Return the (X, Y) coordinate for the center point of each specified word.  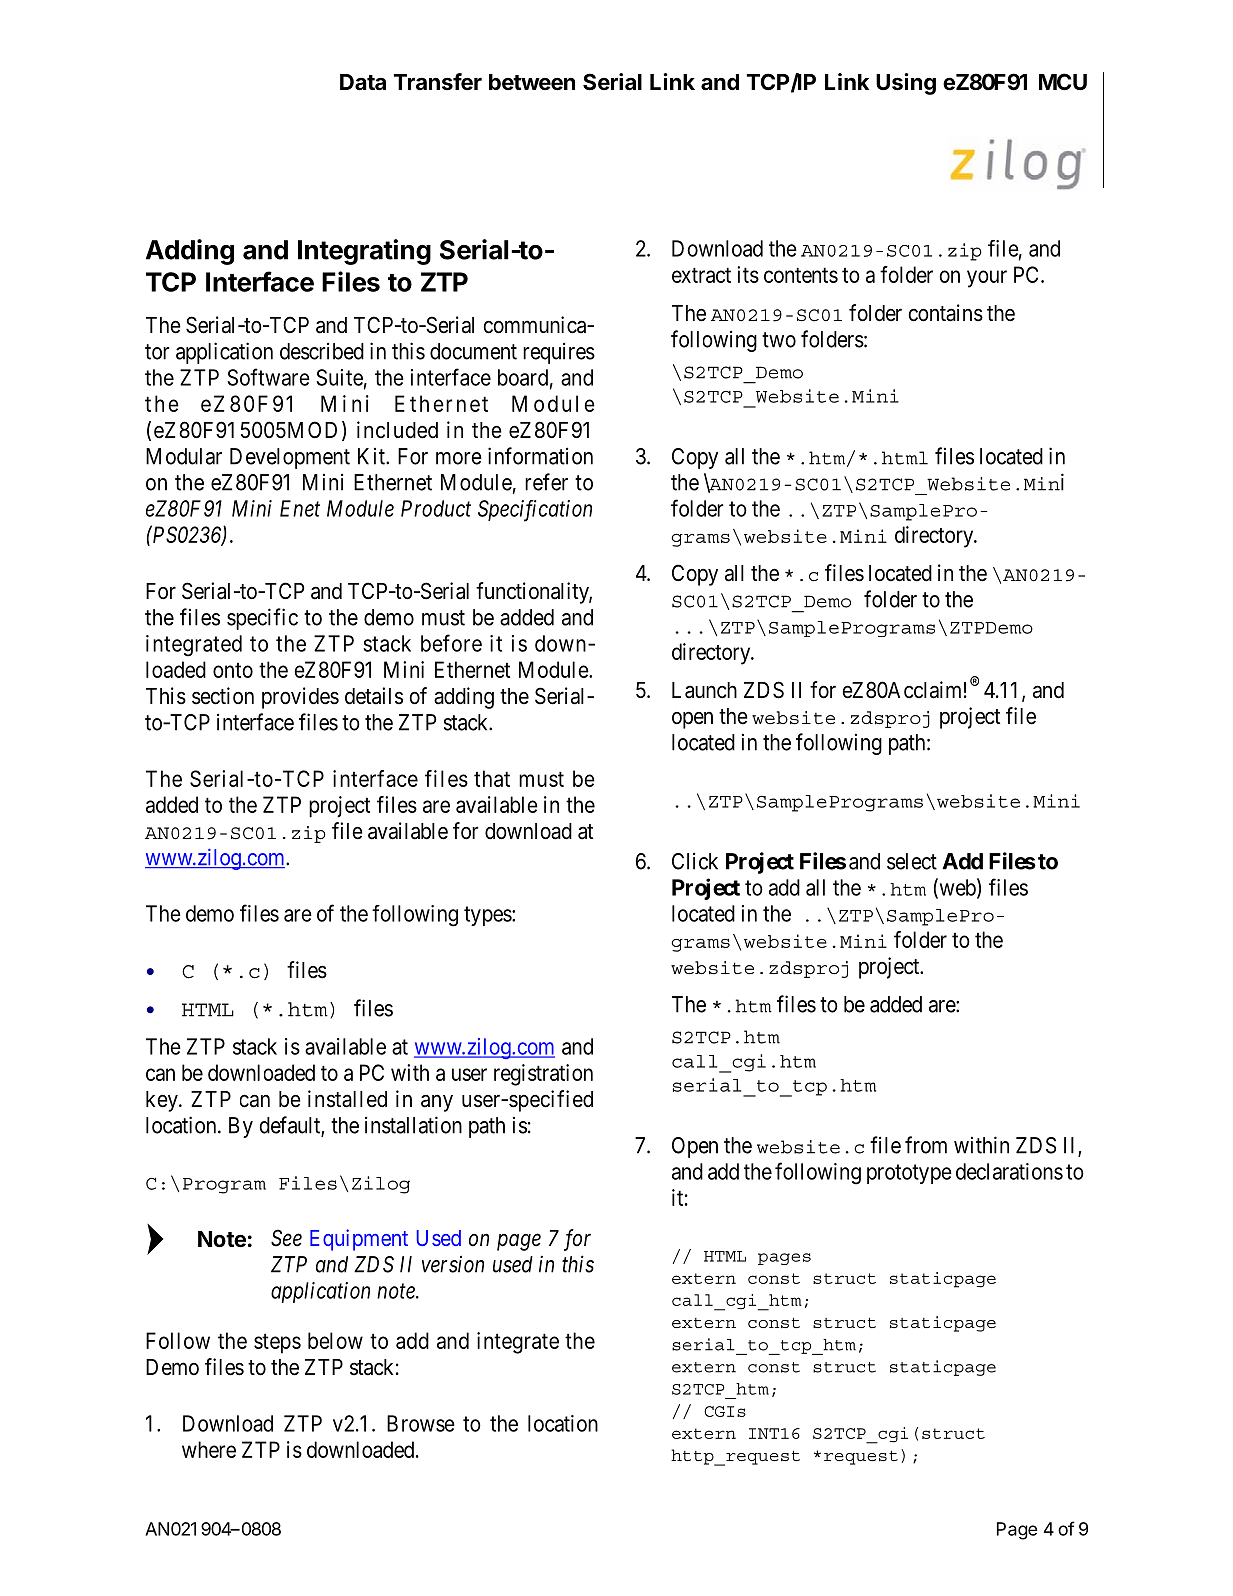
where (209, 1449)
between (532, 82)
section (223, 696)
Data (363, 82)
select (912, 861)
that (492, 778)
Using (906, 84)
